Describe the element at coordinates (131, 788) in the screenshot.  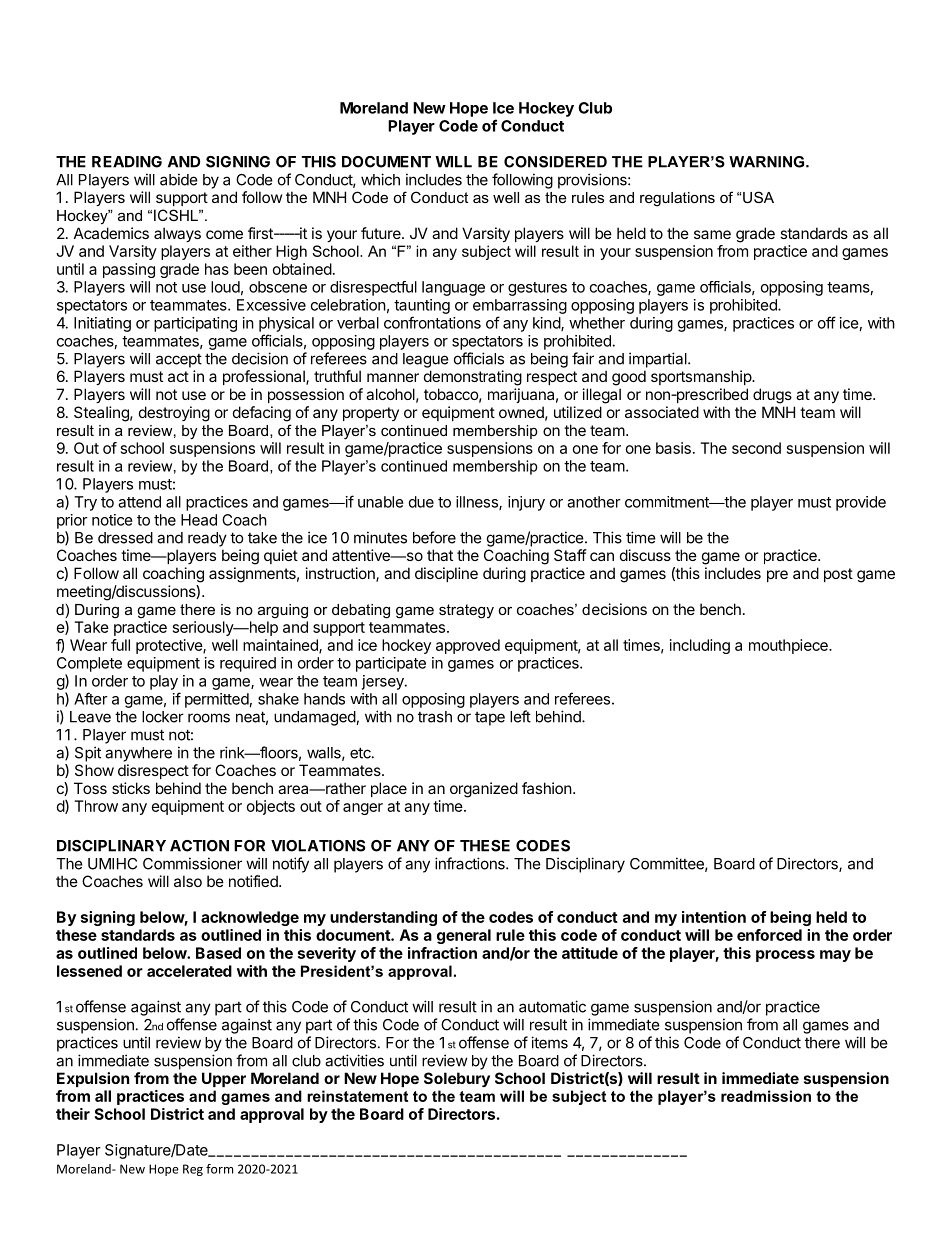
I see `sticks` at that location.
